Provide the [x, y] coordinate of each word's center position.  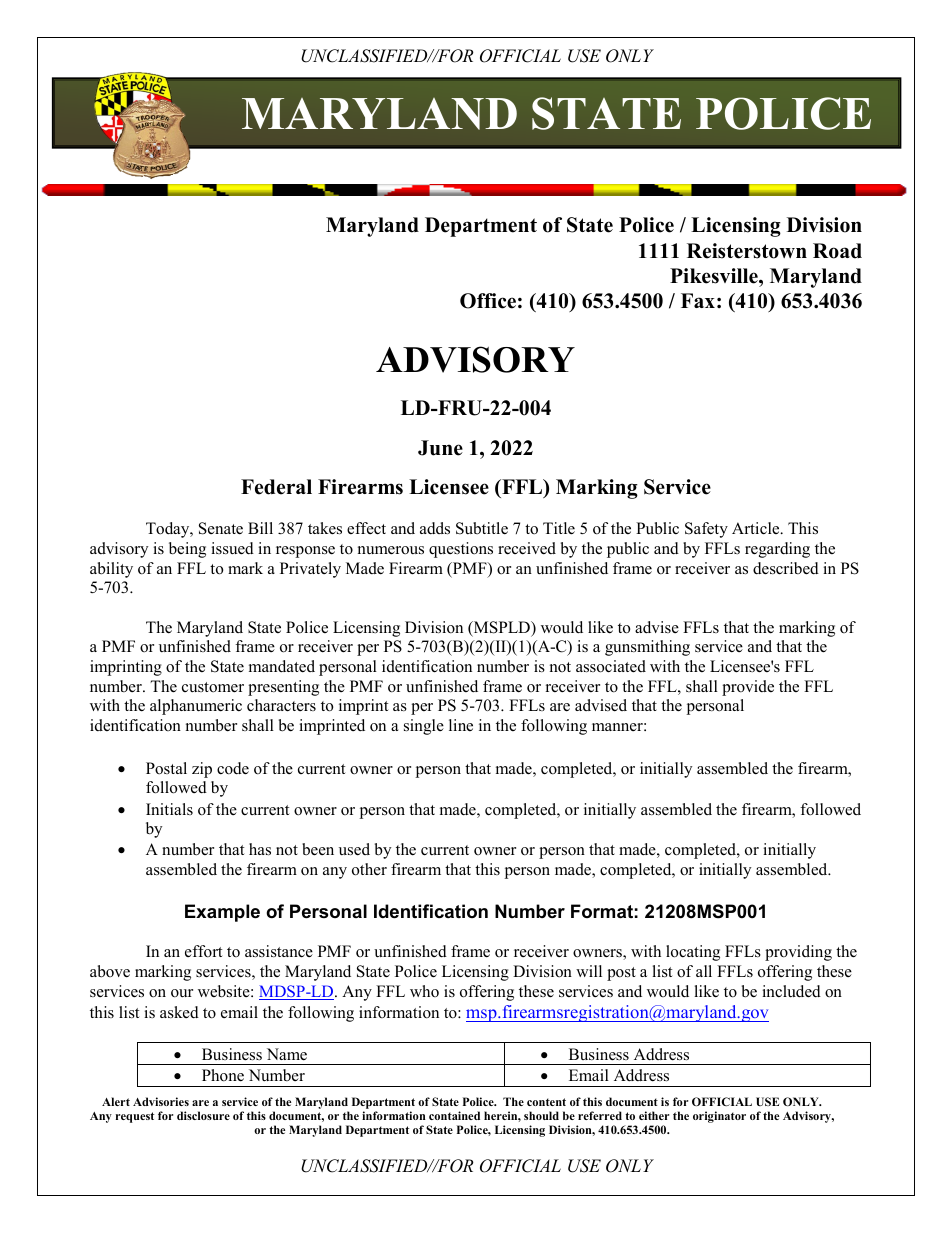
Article [757, 528]
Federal [276, 487]
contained [454, 1115]
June [440, 448]
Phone [223, 1075]
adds [435, 528]
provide [748, 688]
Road [837, 251]
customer [213, 687]
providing [798, 953]
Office [488, 301]
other [369, 869]
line [461, 725]
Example [222, 913]
